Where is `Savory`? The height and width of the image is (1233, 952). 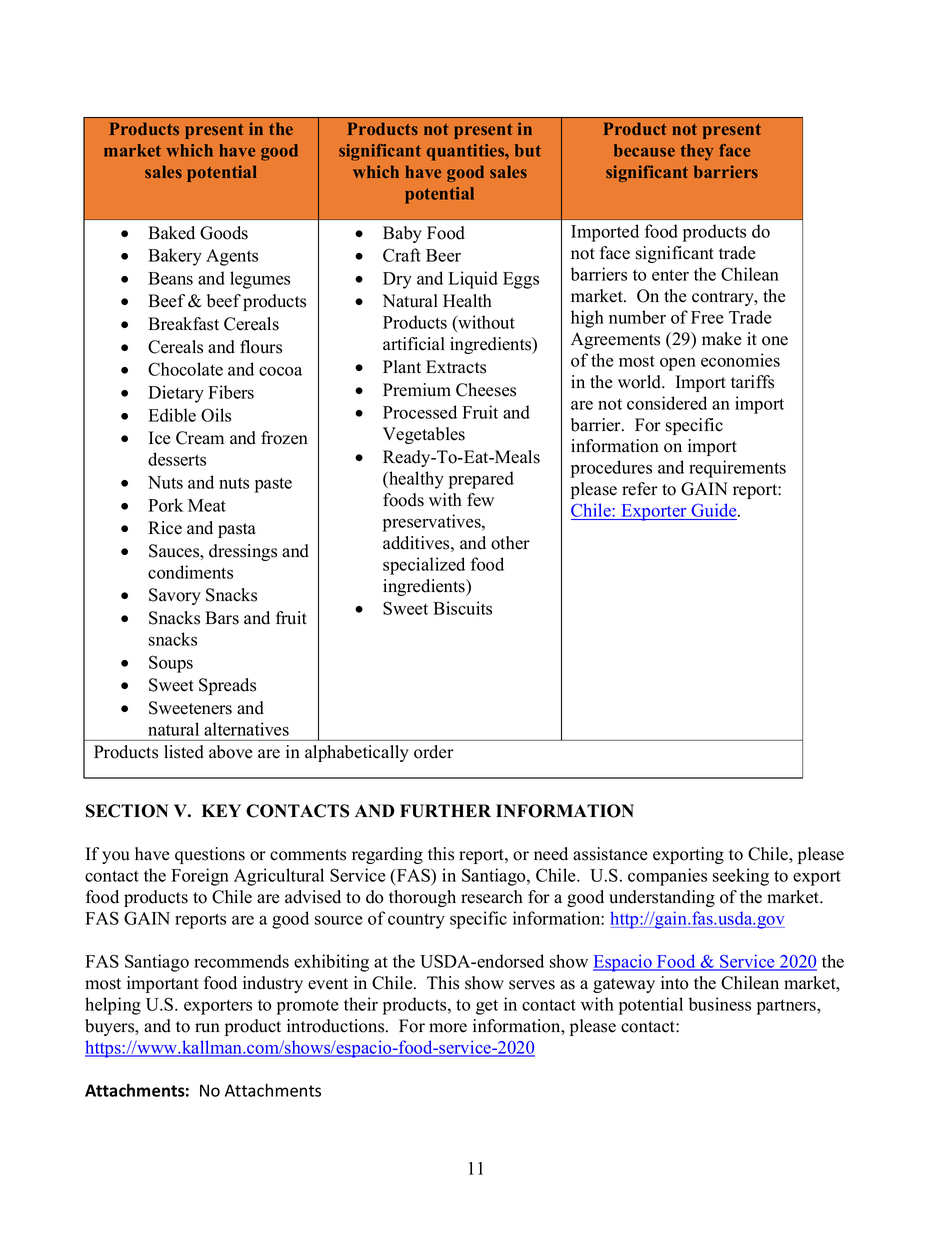 Savory is located at coordinates (175, 596).
